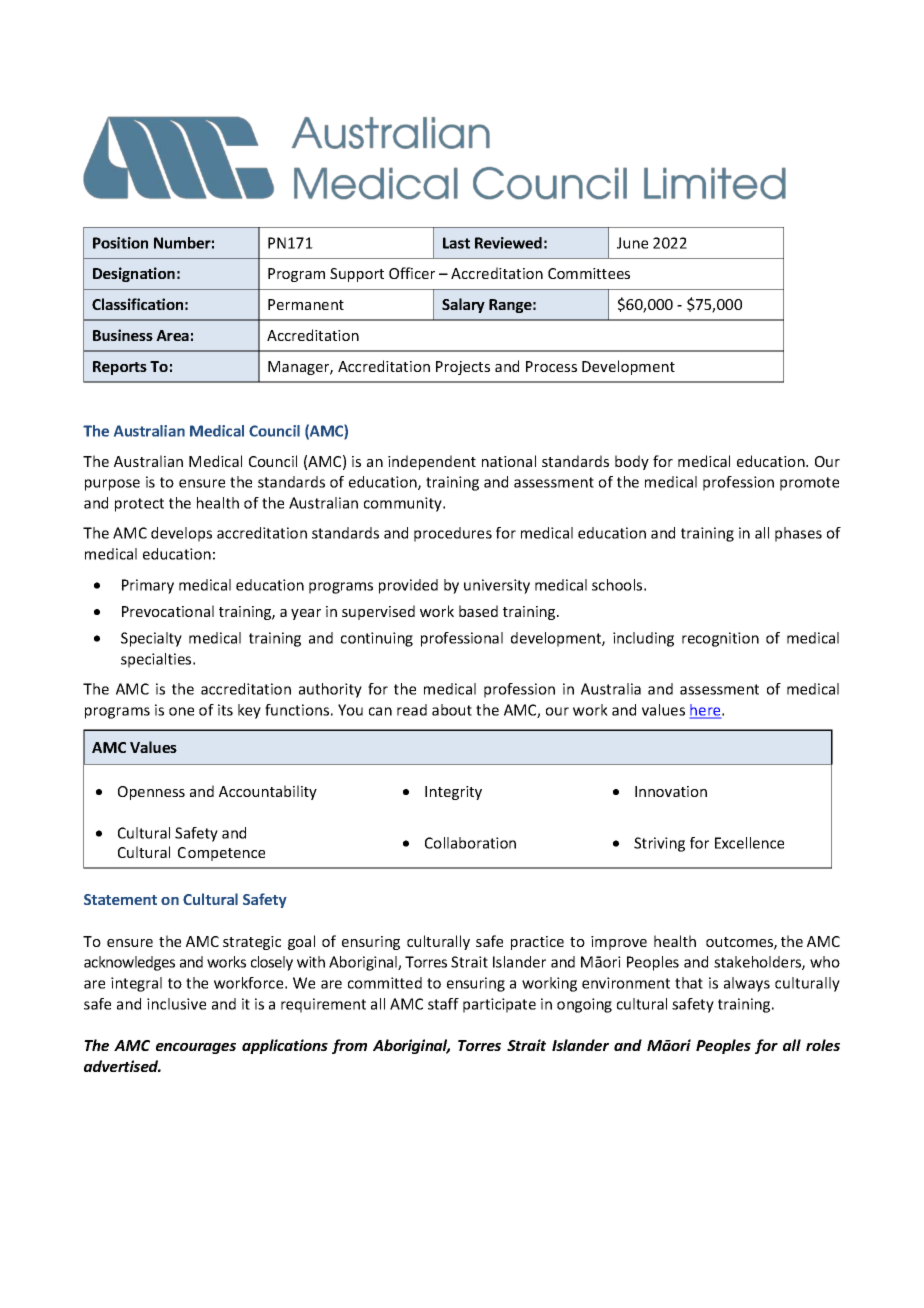  I want to click on procedures, so click(453, 534).
